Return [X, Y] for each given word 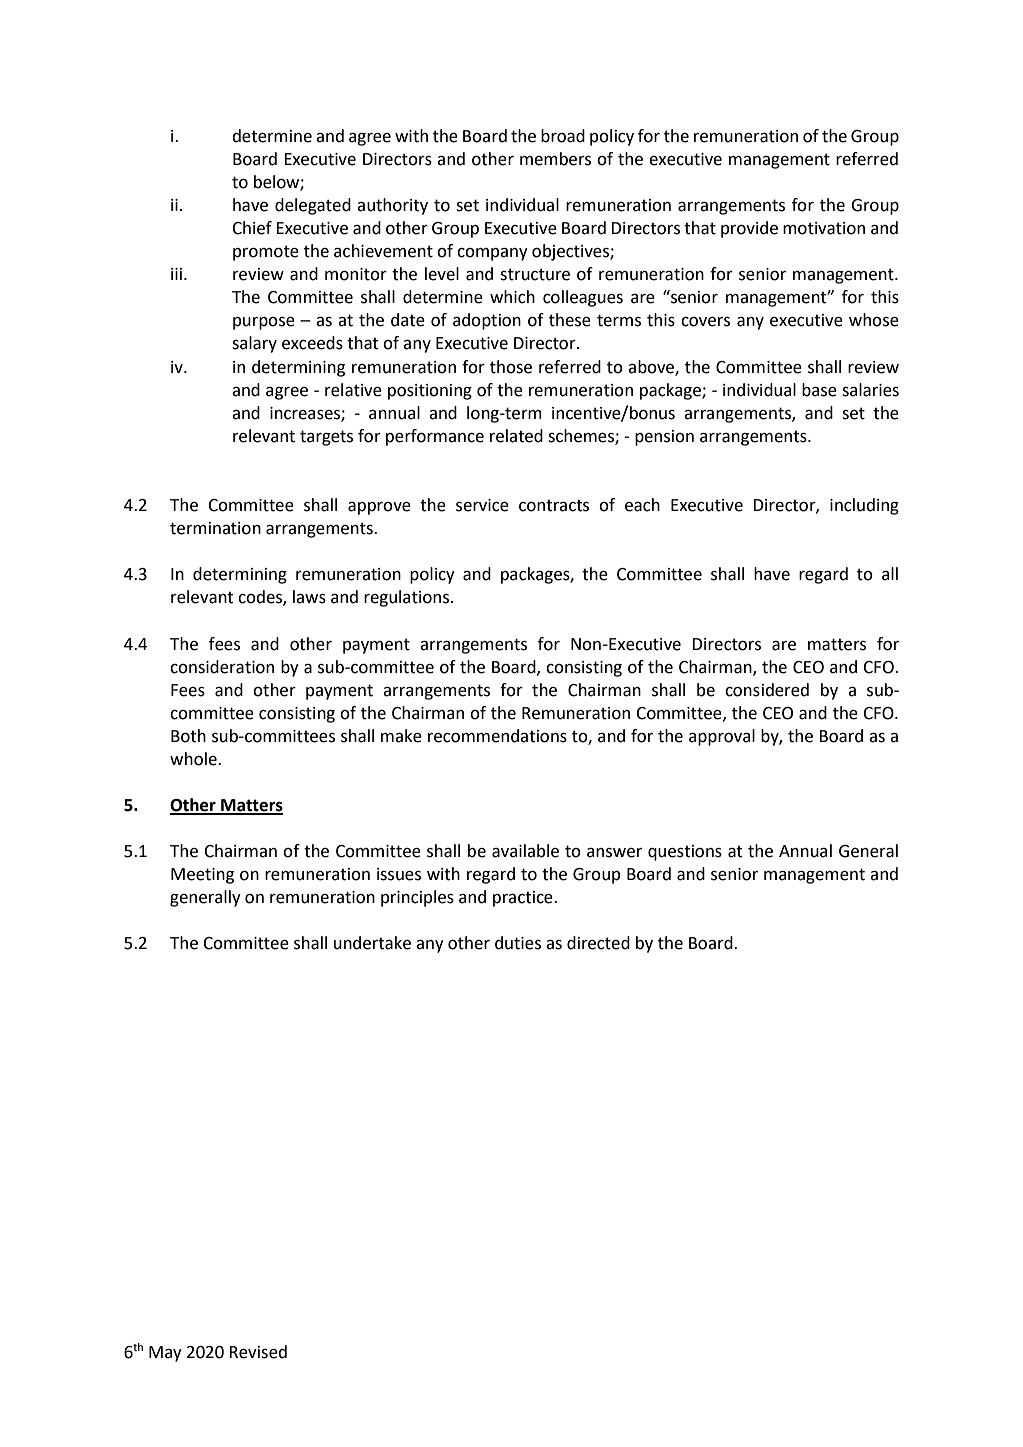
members [555, 159]
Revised [258, 1352]
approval [722, 737]
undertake [372, 943]
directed [598, 943]
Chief [252, 228]
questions [685, 853]
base [819, 390]
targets [326, 438]
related [516, 436]
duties [518, 943]
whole [194, 759]
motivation [824, 228]
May [165, 1354]
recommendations [497, 736]
